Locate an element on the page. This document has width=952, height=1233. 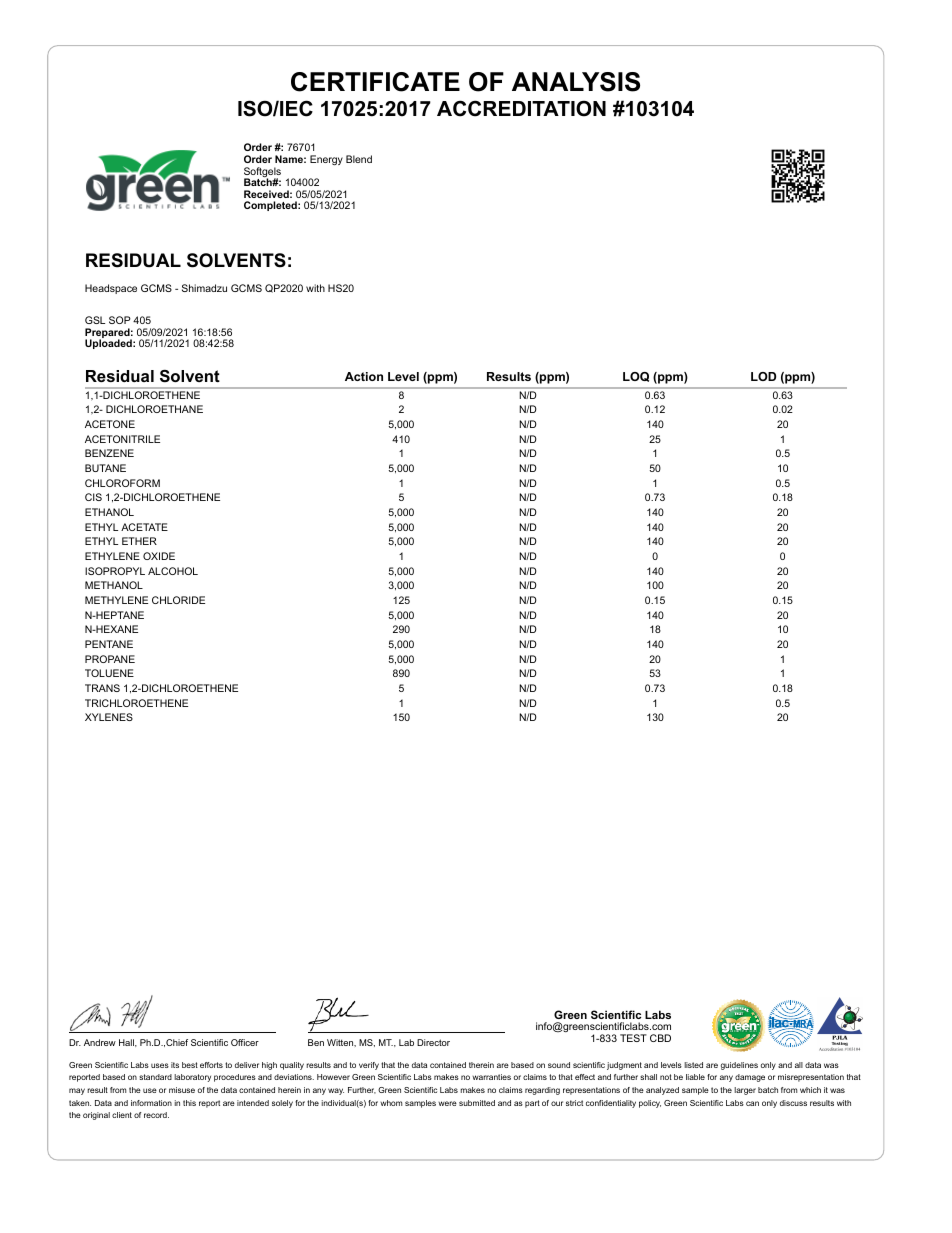
ACCREDITATION is located at coordinates (521, 108).
